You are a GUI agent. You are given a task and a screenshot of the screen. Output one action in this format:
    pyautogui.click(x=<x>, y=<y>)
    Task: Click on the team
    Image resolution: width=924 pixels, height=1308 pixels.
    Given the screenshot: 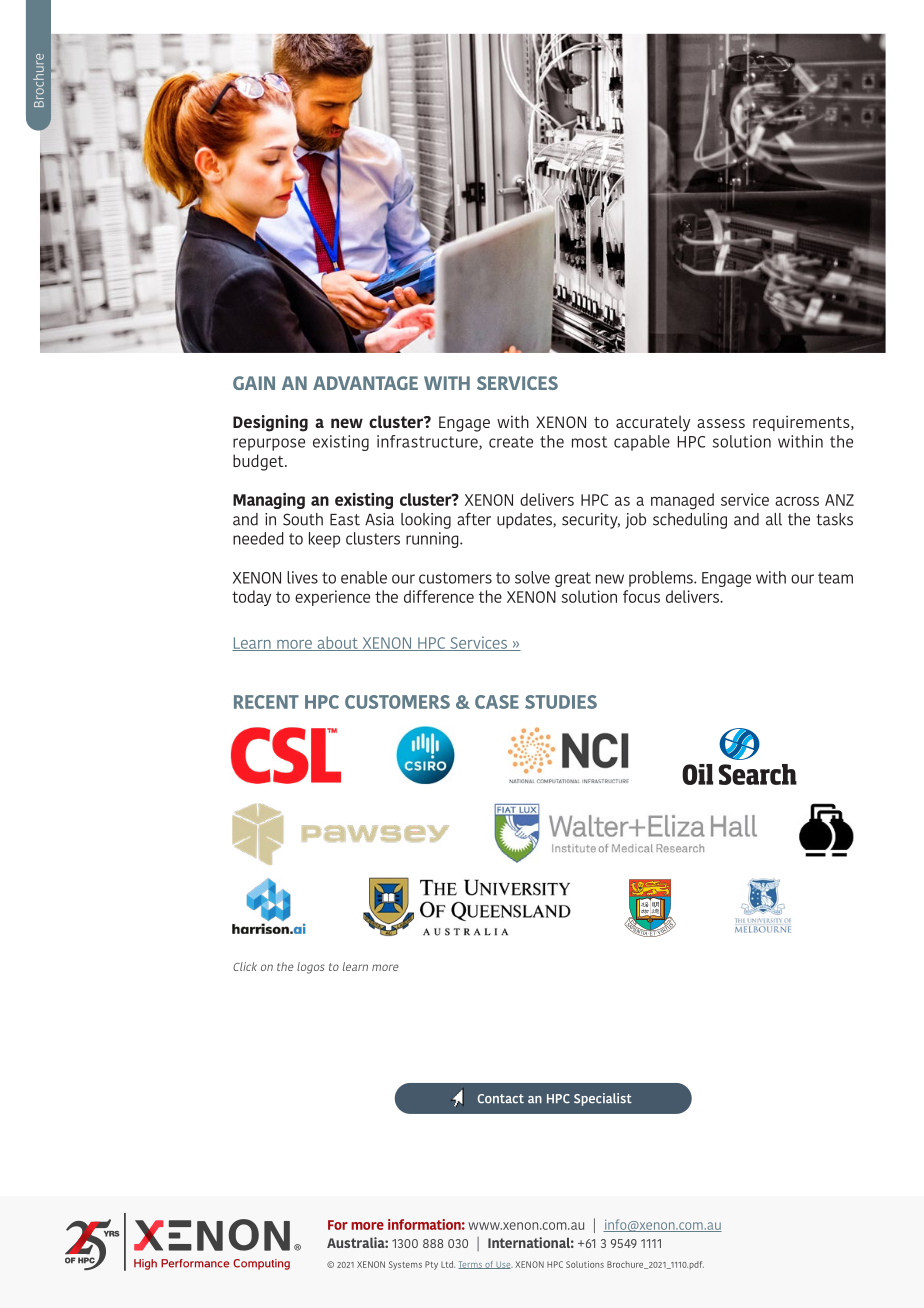 What is the action you would take?
    pyautogui.click(x=835, y=578)
